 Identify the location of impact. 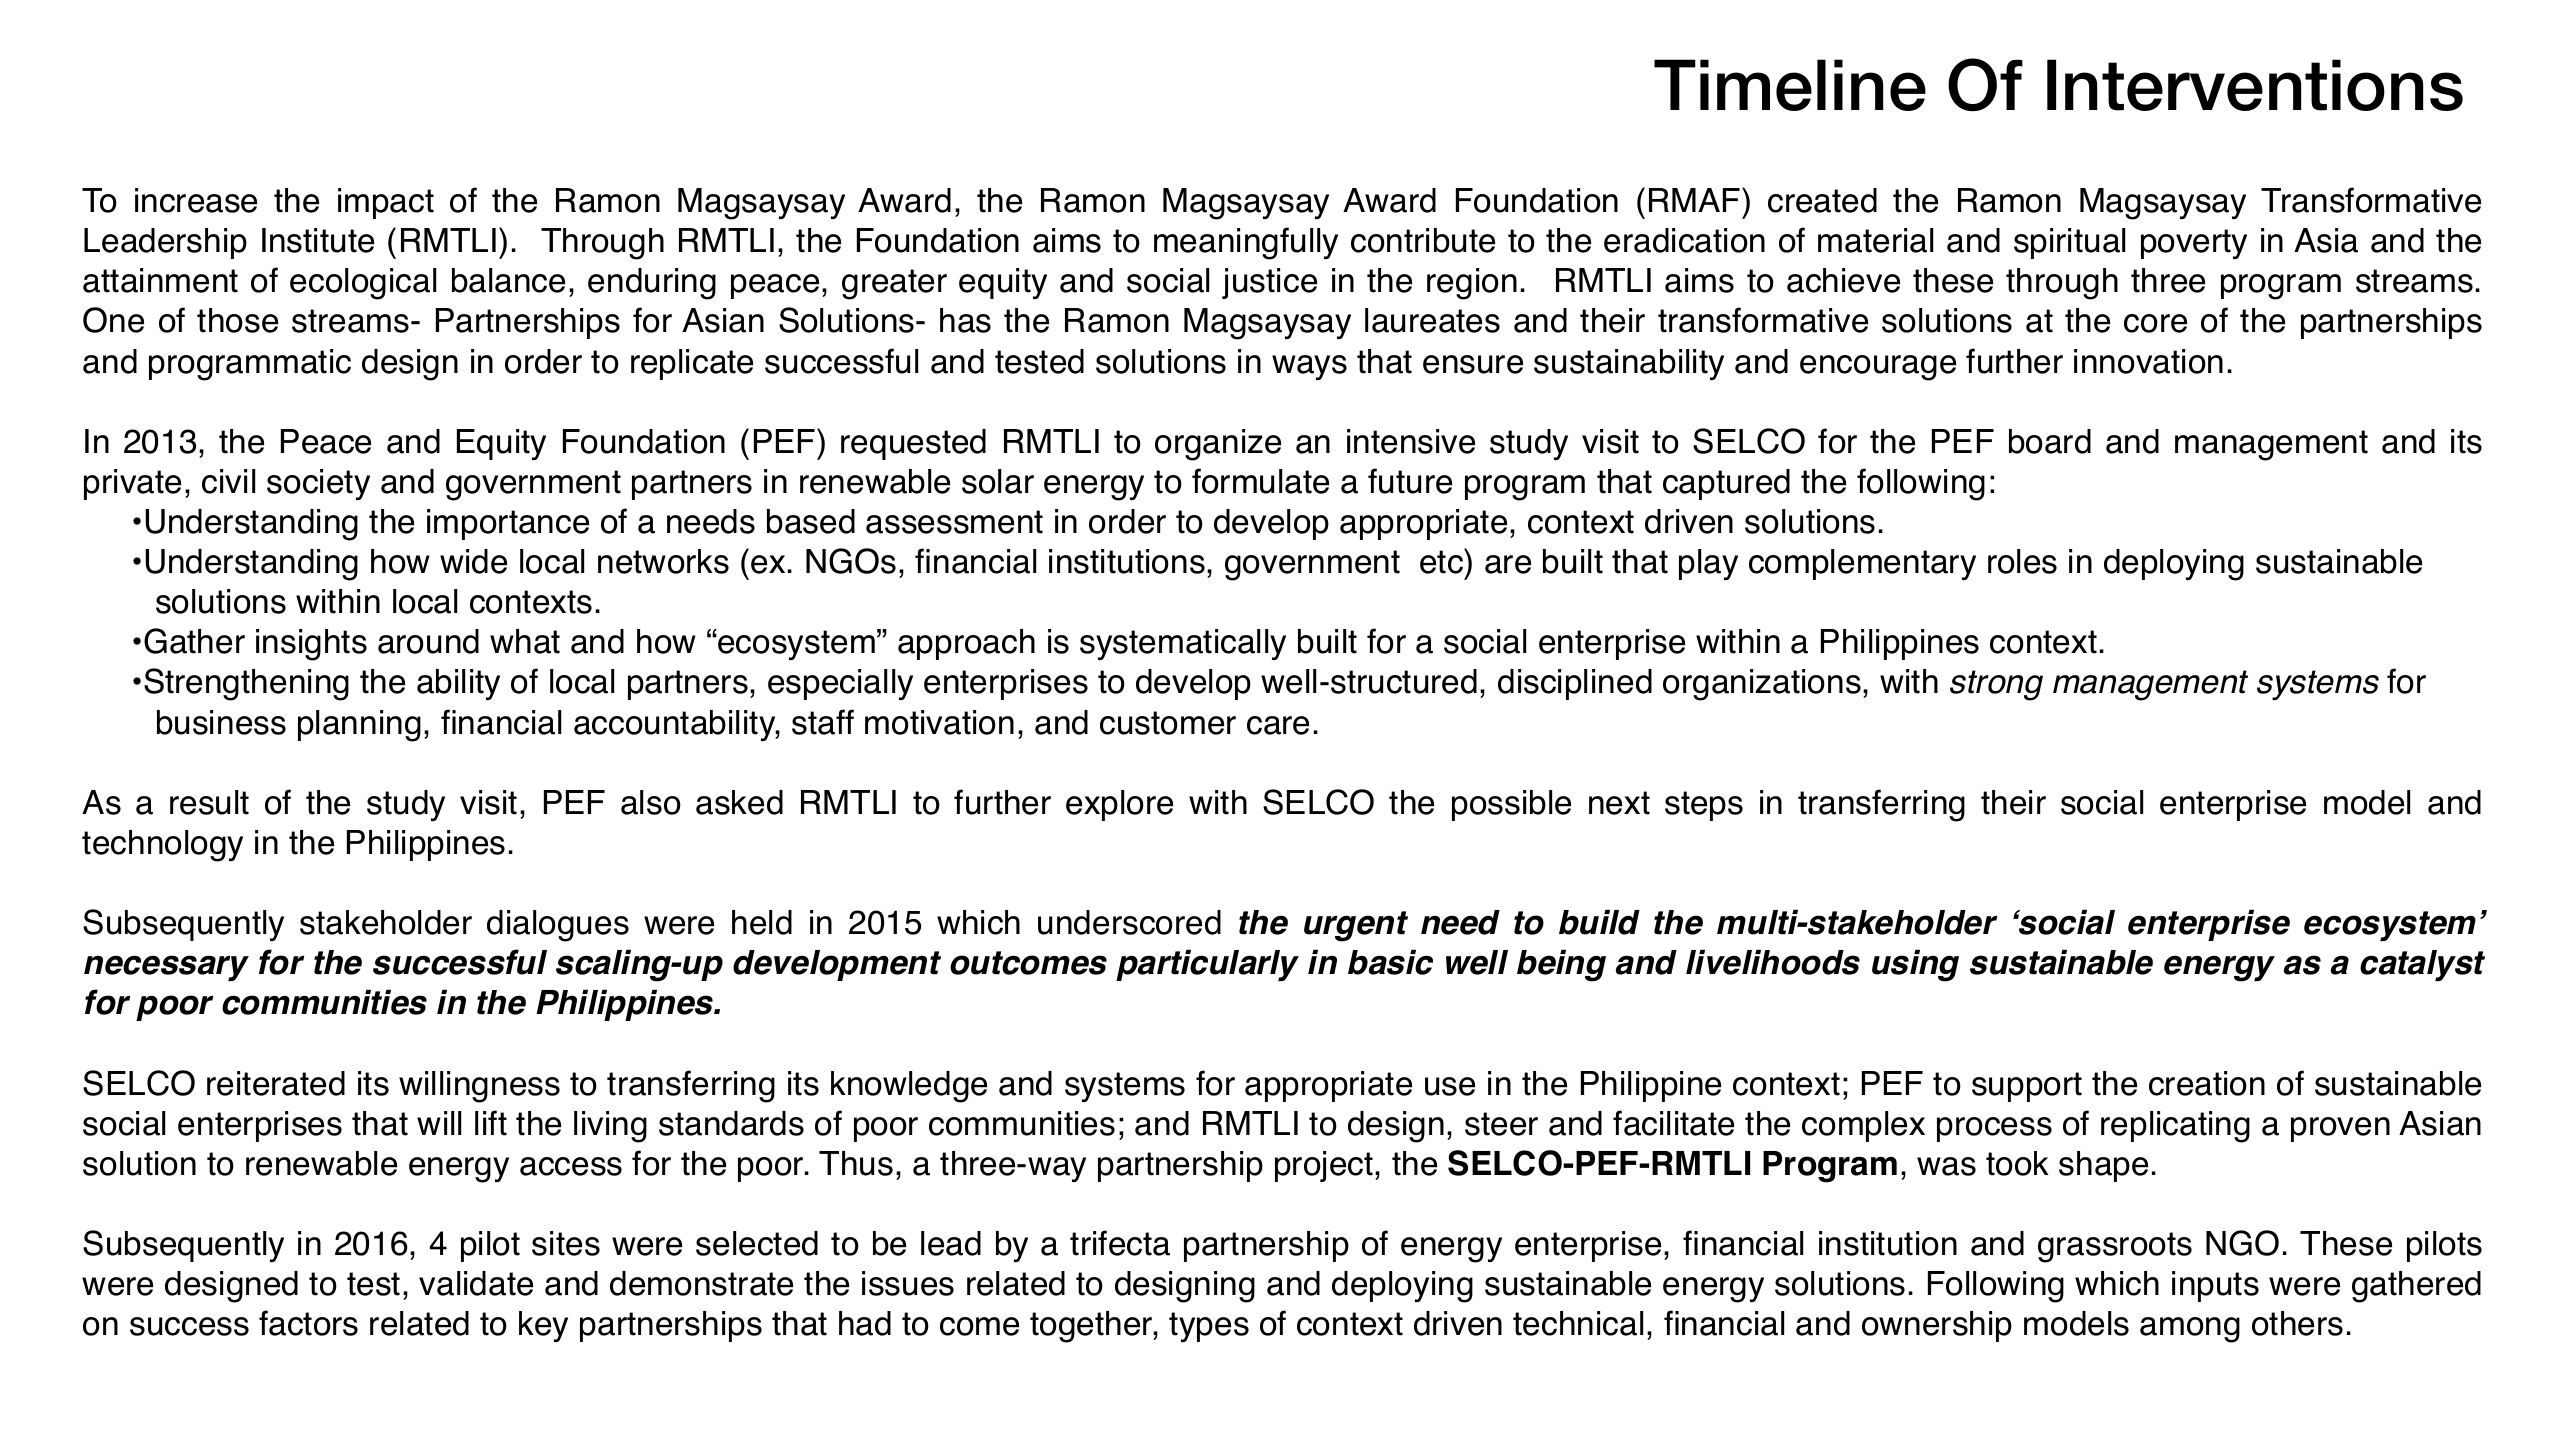
(386, 203).
